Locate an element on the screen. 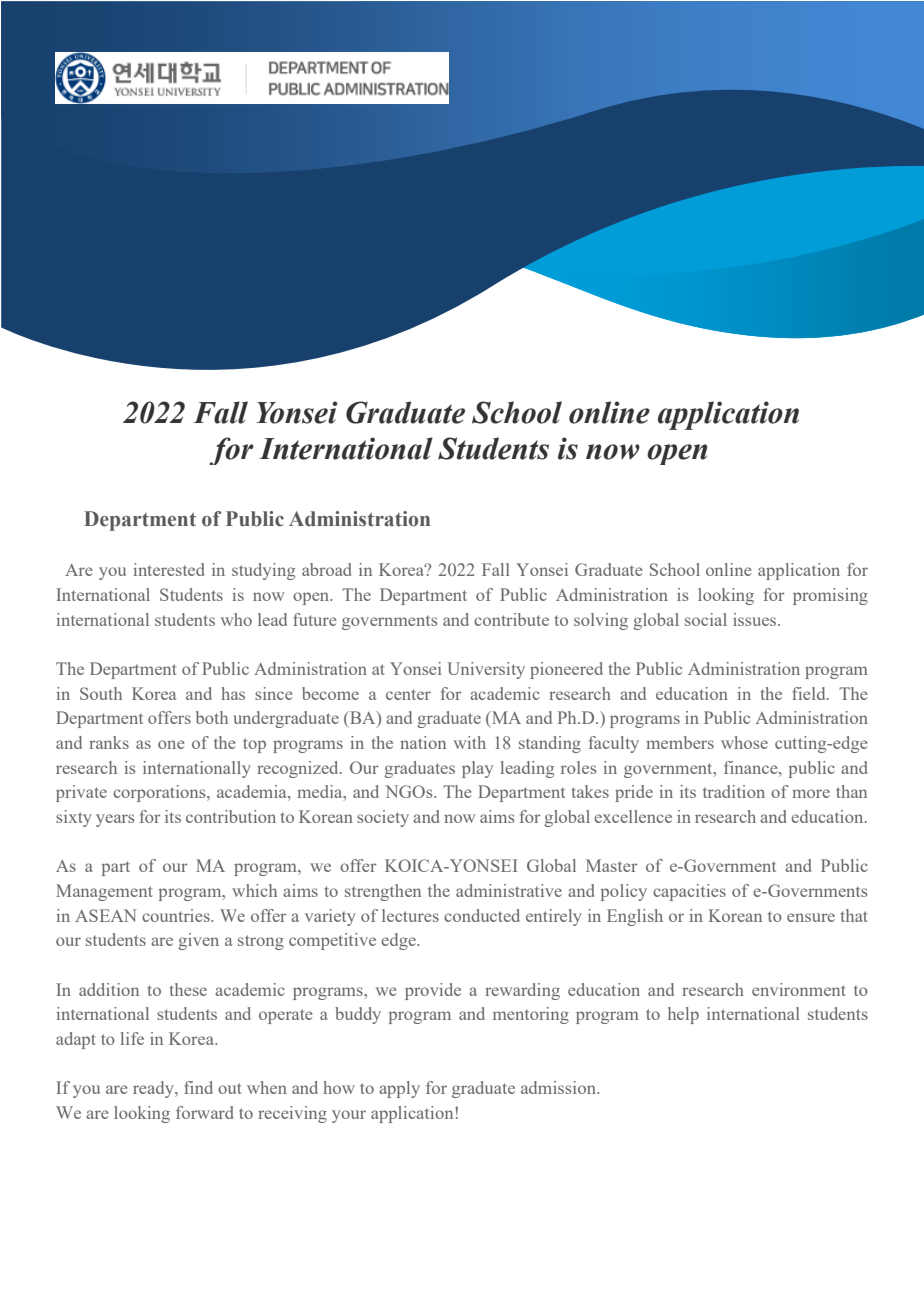 This screenshot has height=1308, width=924. ready is located at coordinates (155, 1089).
